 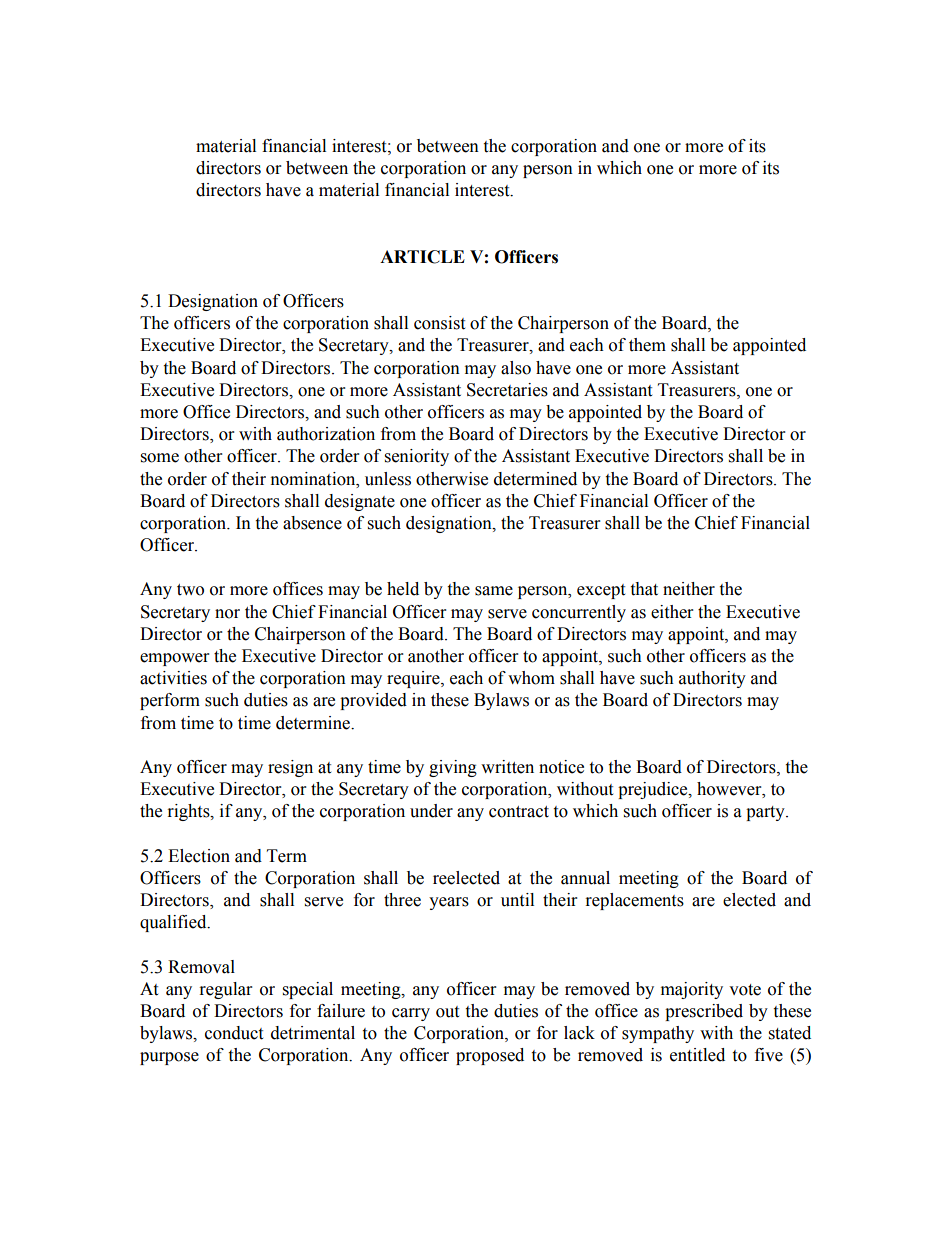 I want to click on proposed, so click(x=490, y=1056).
